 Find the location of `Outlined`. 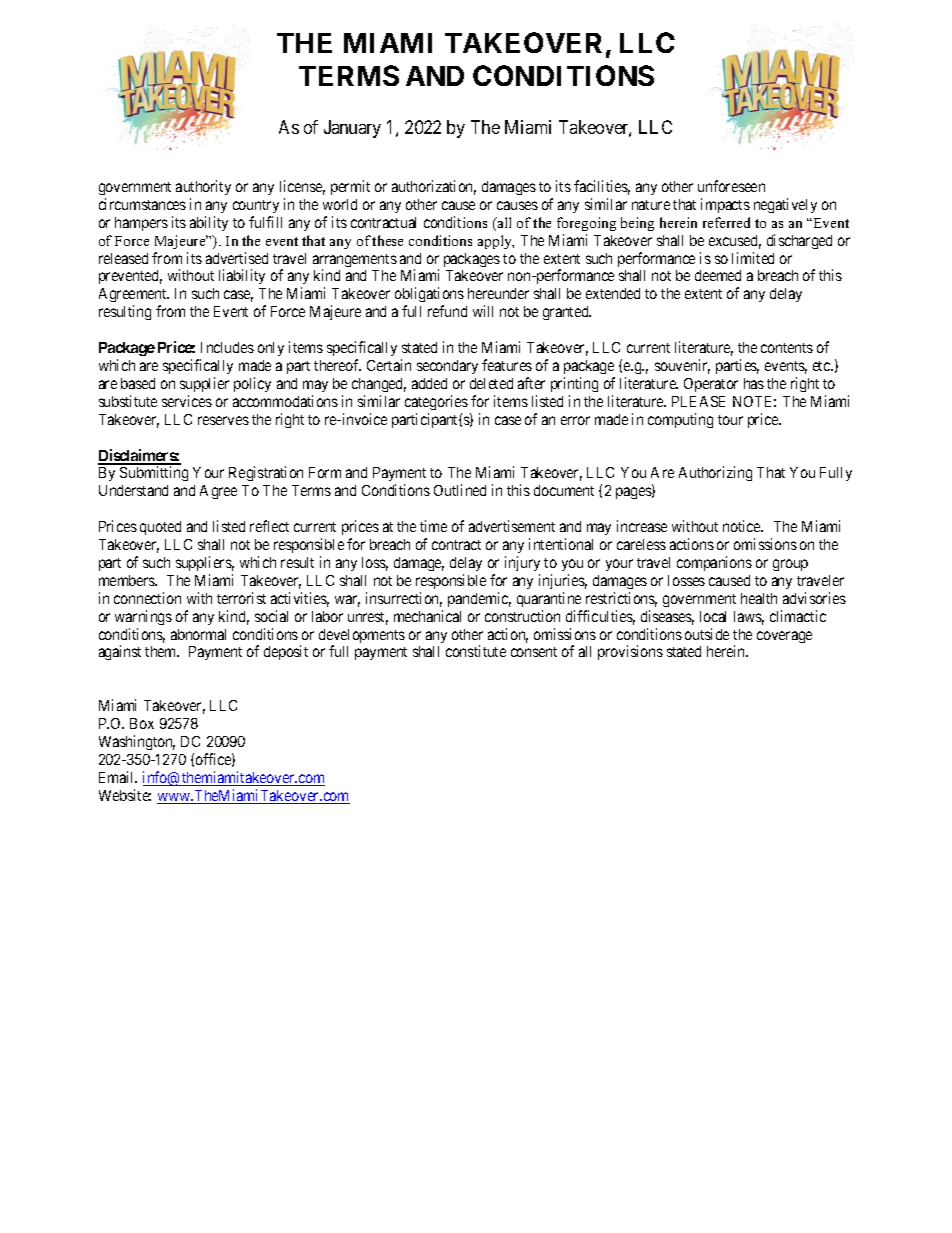

Outlined is located at coordinates (460, 490).
